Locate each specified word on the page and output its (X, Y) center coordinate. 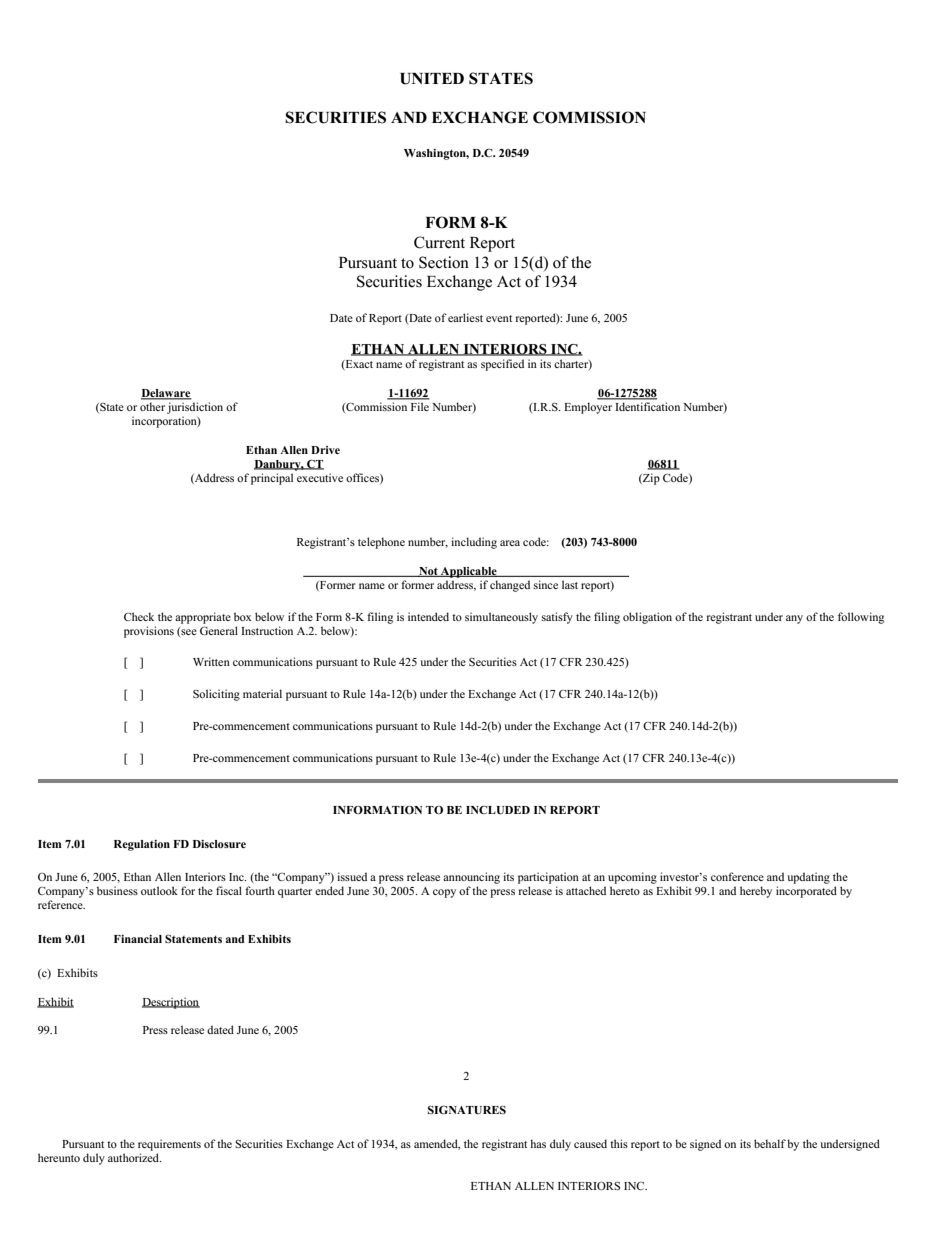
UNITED (432, 79)
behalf (770, 1143)
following (861, 618)
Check (139, 616)
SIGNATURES (467, 1109)
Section (444, 262)
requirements (169, 1145)
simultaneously (501, 618)
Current (439, 242)
